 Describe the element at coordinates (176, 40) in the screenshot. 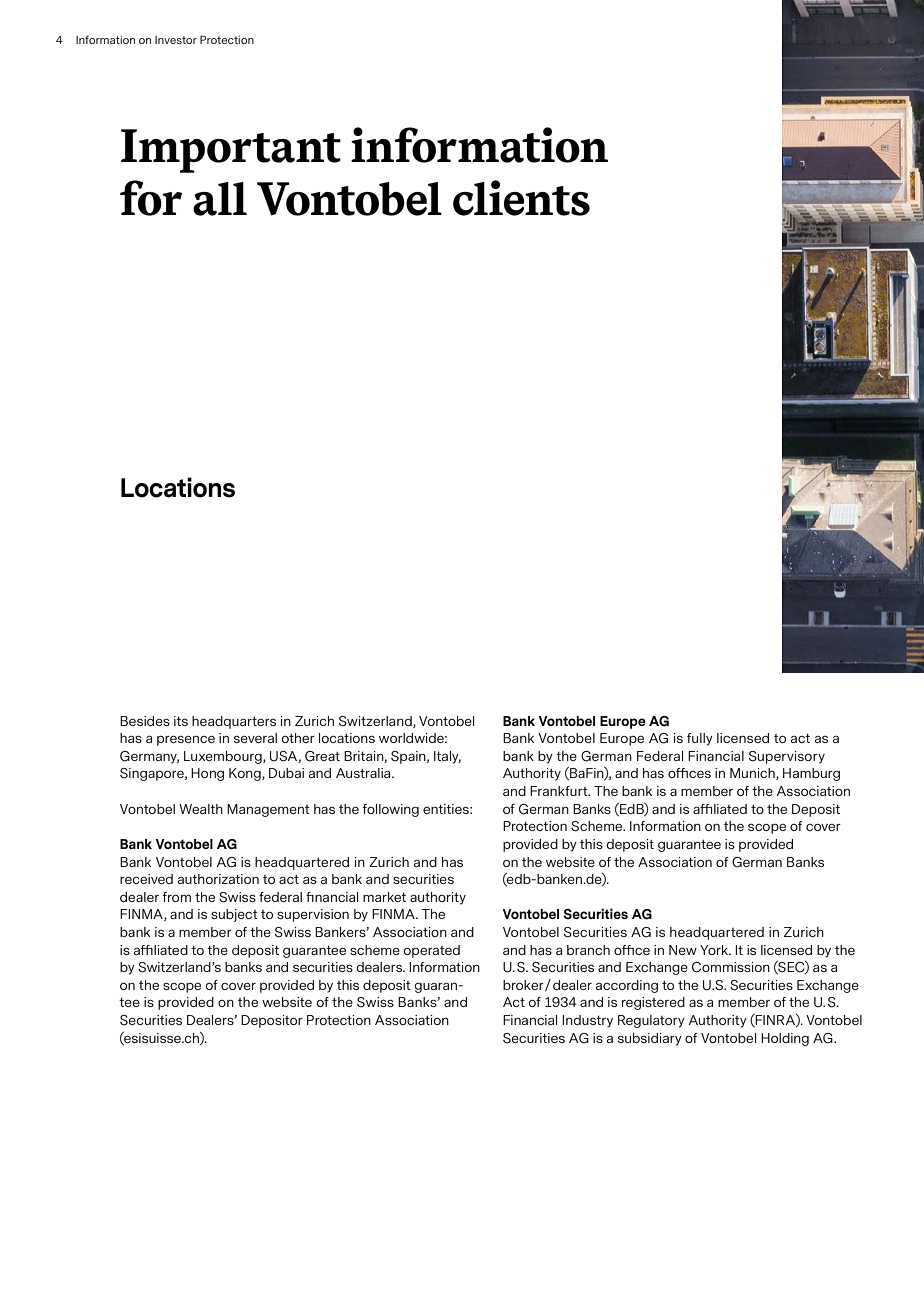

I see `Investor` at that location.
